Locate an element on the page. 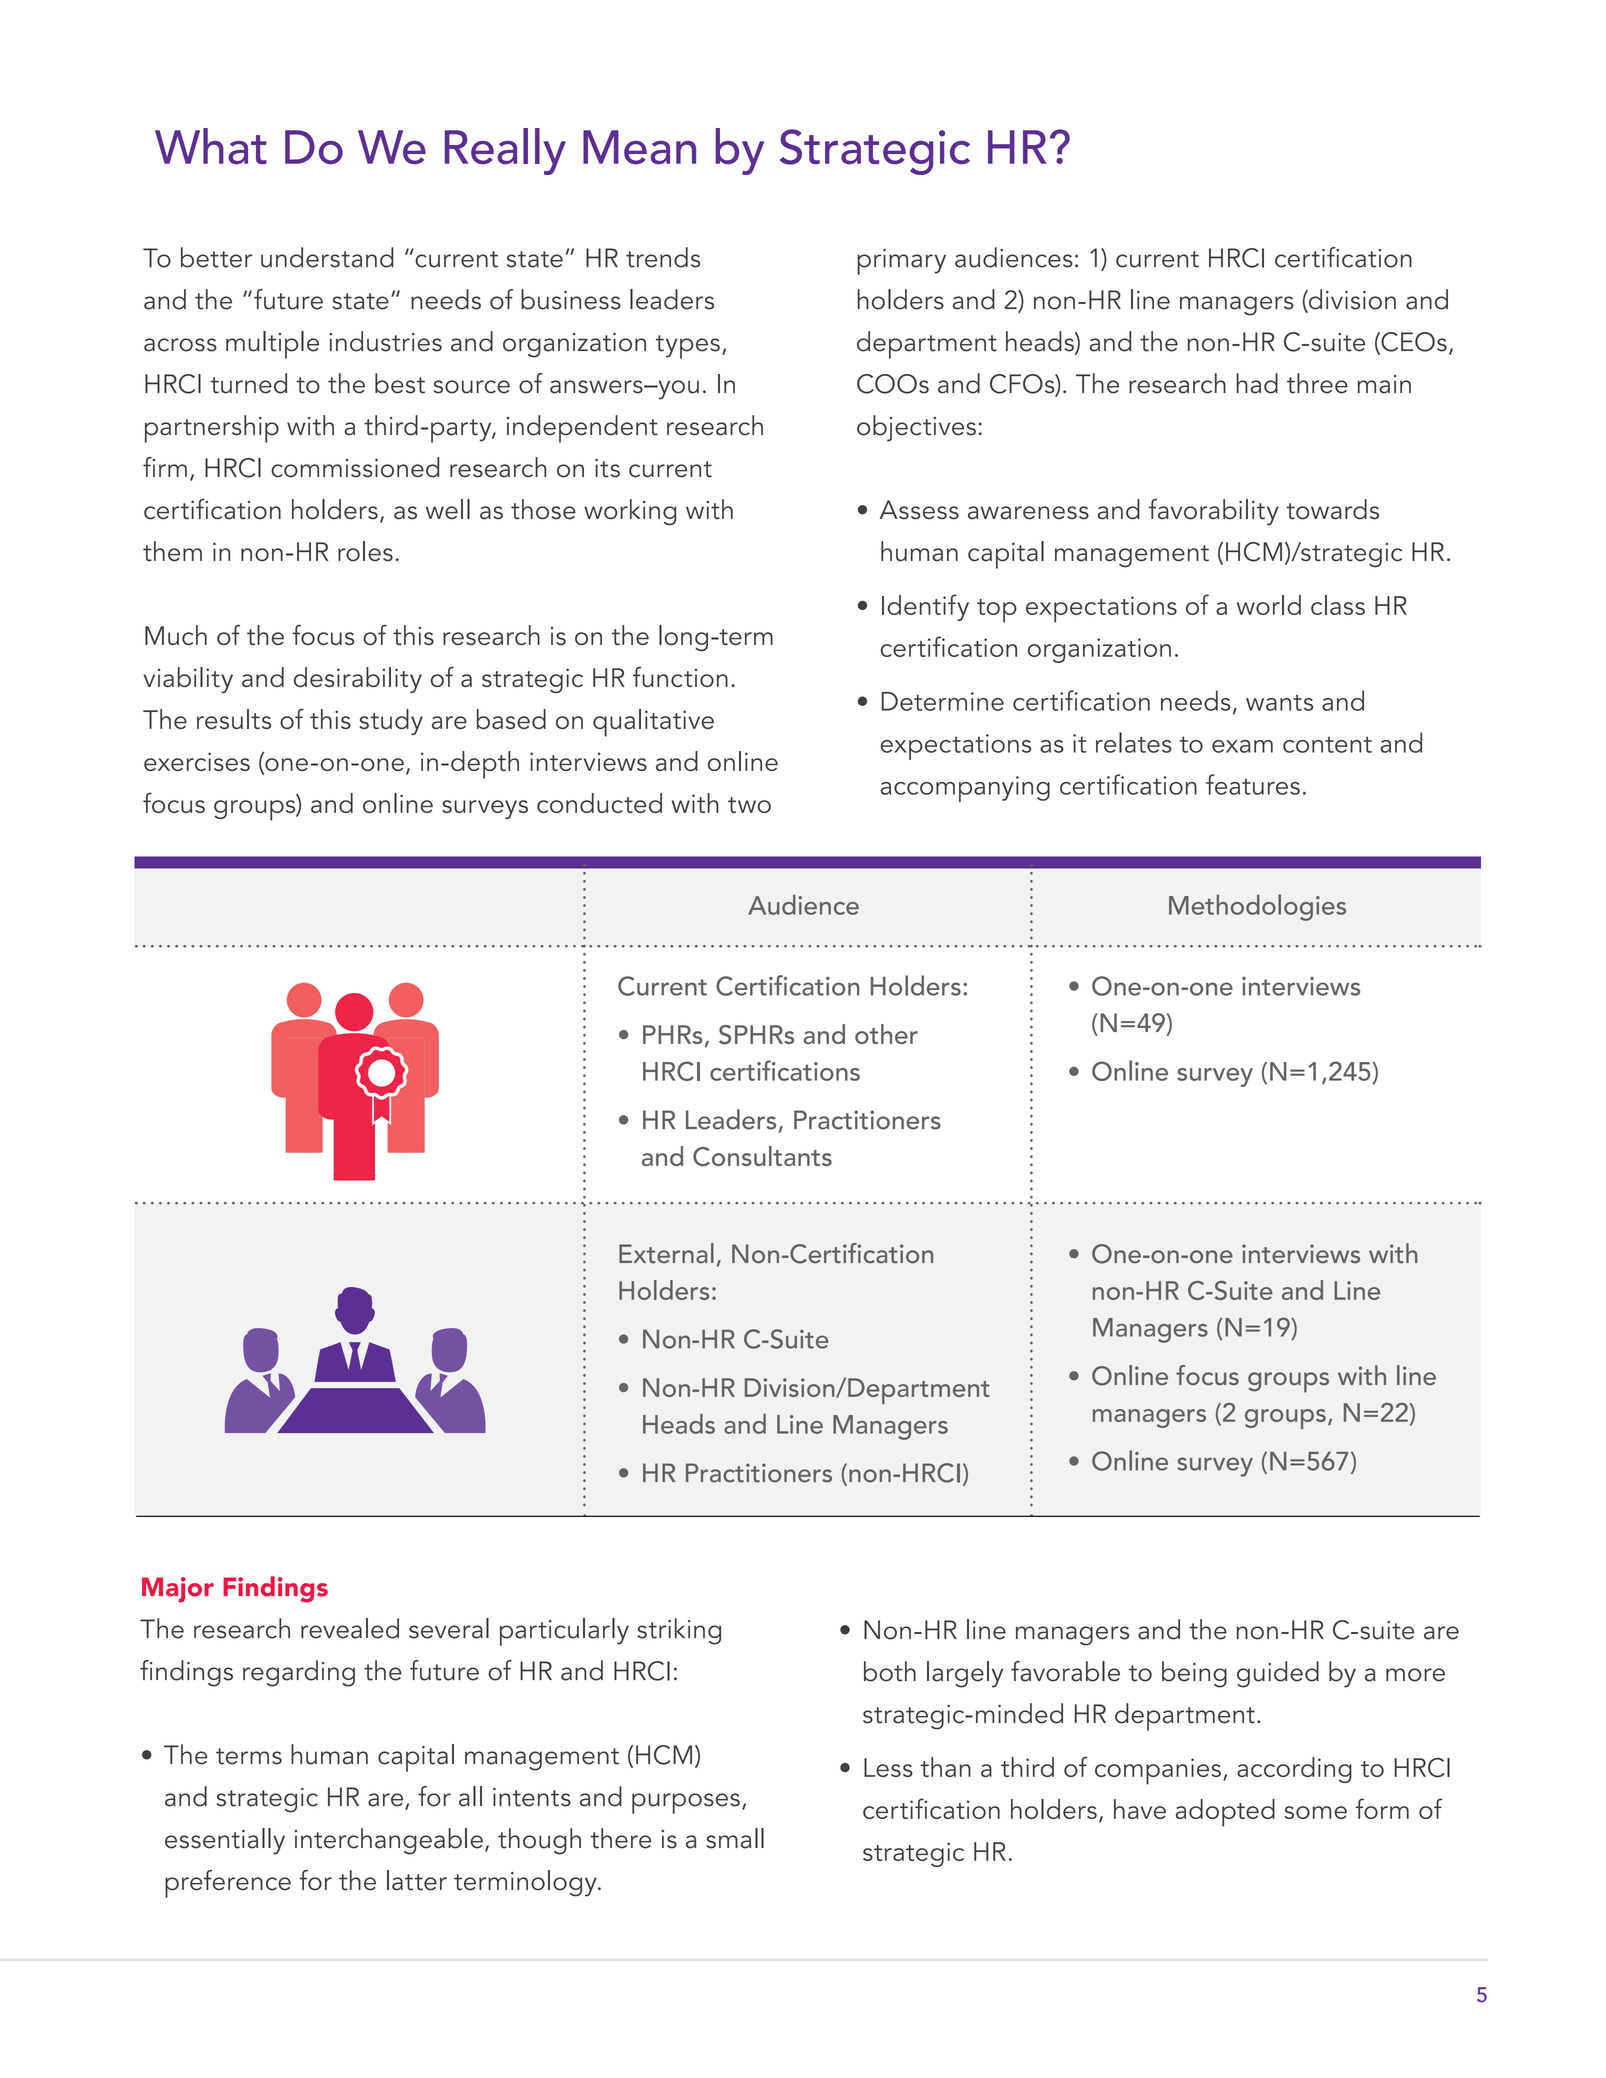  other is located at coordinates (886, 1034).
